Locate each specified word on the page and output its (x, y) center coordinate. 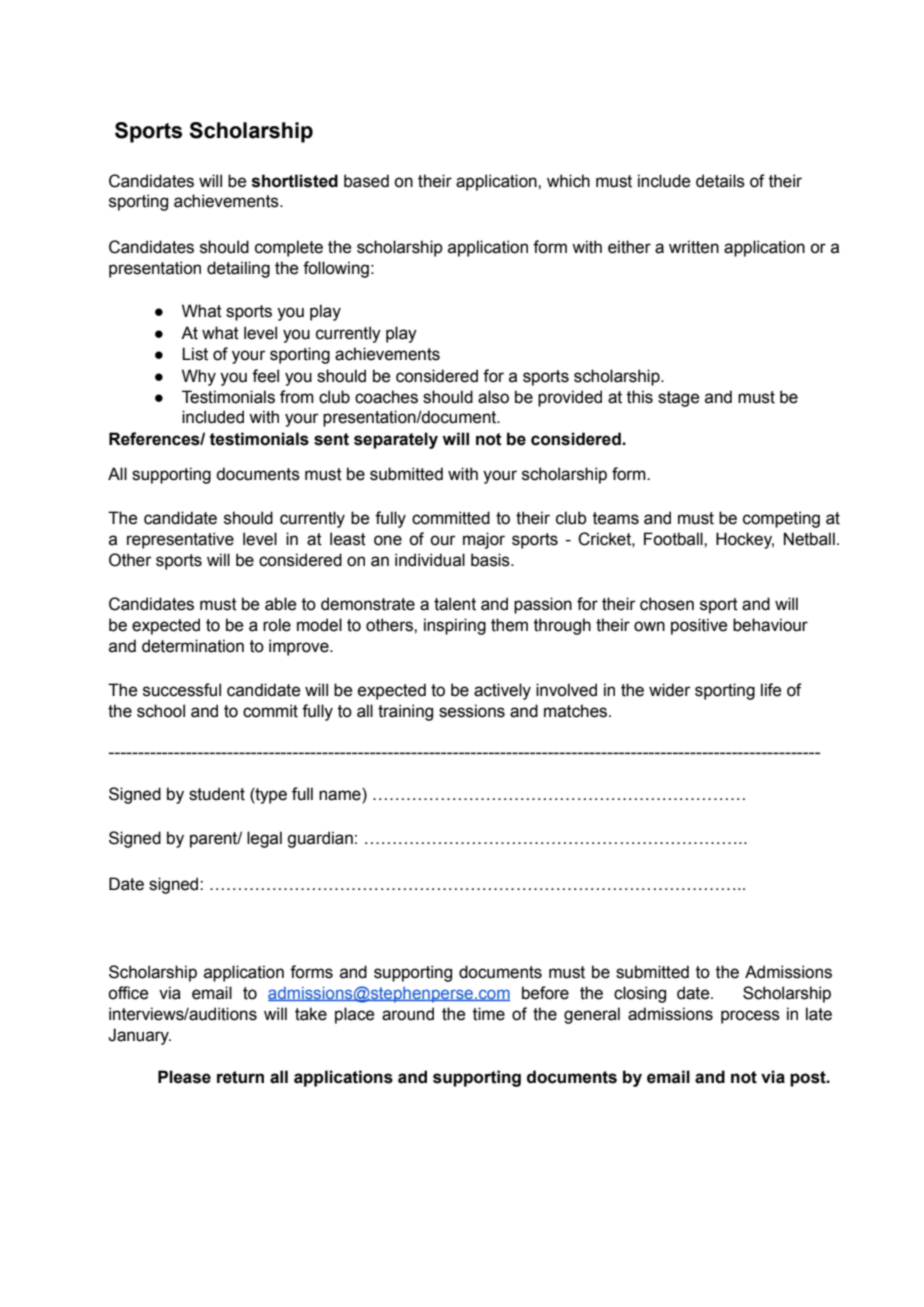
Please (184, 1077)
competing (781, 519)
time (489, 1014)
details (720, 181)
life (771, 690)
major (484, 540)
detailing (238, 269)
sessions (472, 711)
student (217, 794)
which (568, 181)
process (750, 1017)
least (348, 539)
